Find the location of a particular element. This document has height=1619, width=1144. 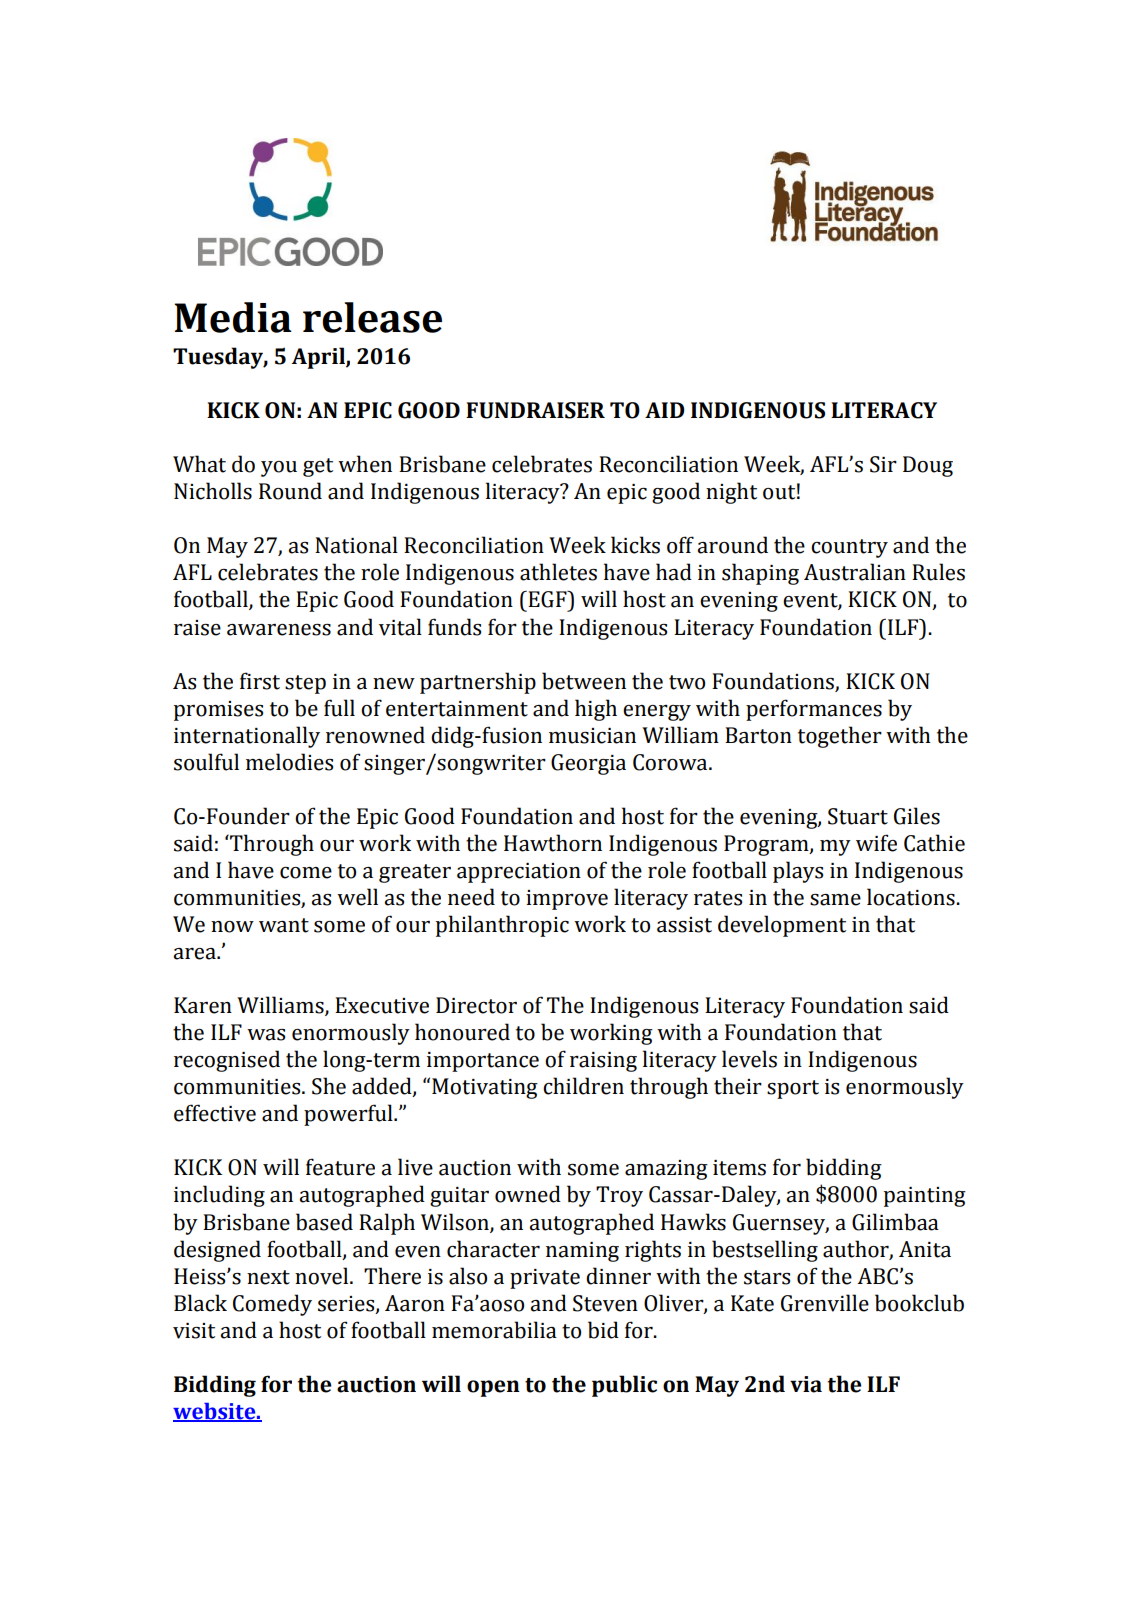

Sir is located at coordinates (883, 464).
